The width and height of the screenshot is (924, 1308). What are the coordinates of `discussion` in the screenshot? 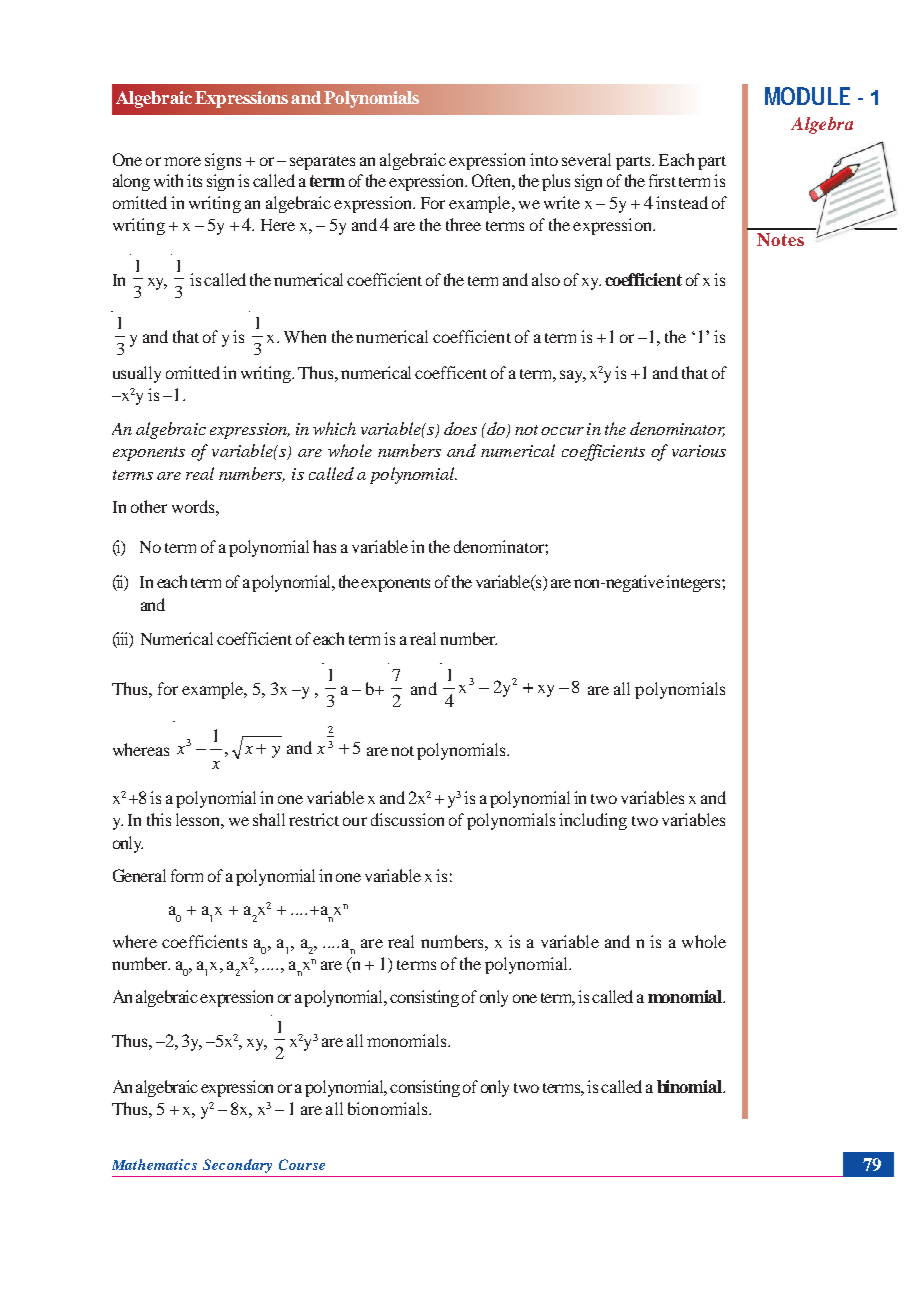 It's located at (407, 819).
